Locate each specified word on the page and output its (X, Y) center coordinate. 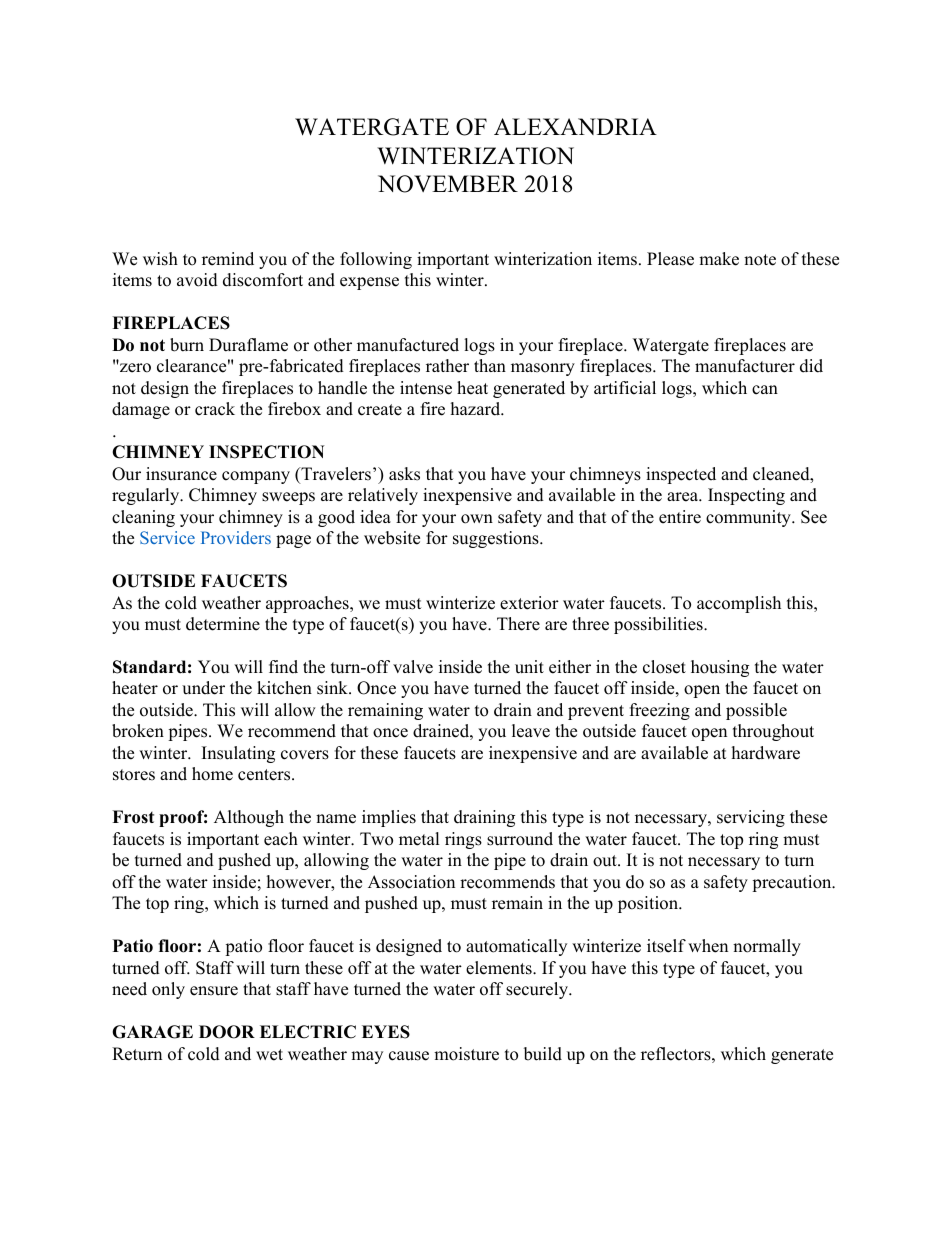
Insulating (238, 754)
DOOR (227, 1032)
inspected (681, 475)
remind (228, 259)
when (708, 946)
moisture (466, 1054)
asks (404, 474)
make (719, 259)
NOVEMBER (448, 184)
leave (531, 731)
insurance (181, 474)
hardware (766, 753)
